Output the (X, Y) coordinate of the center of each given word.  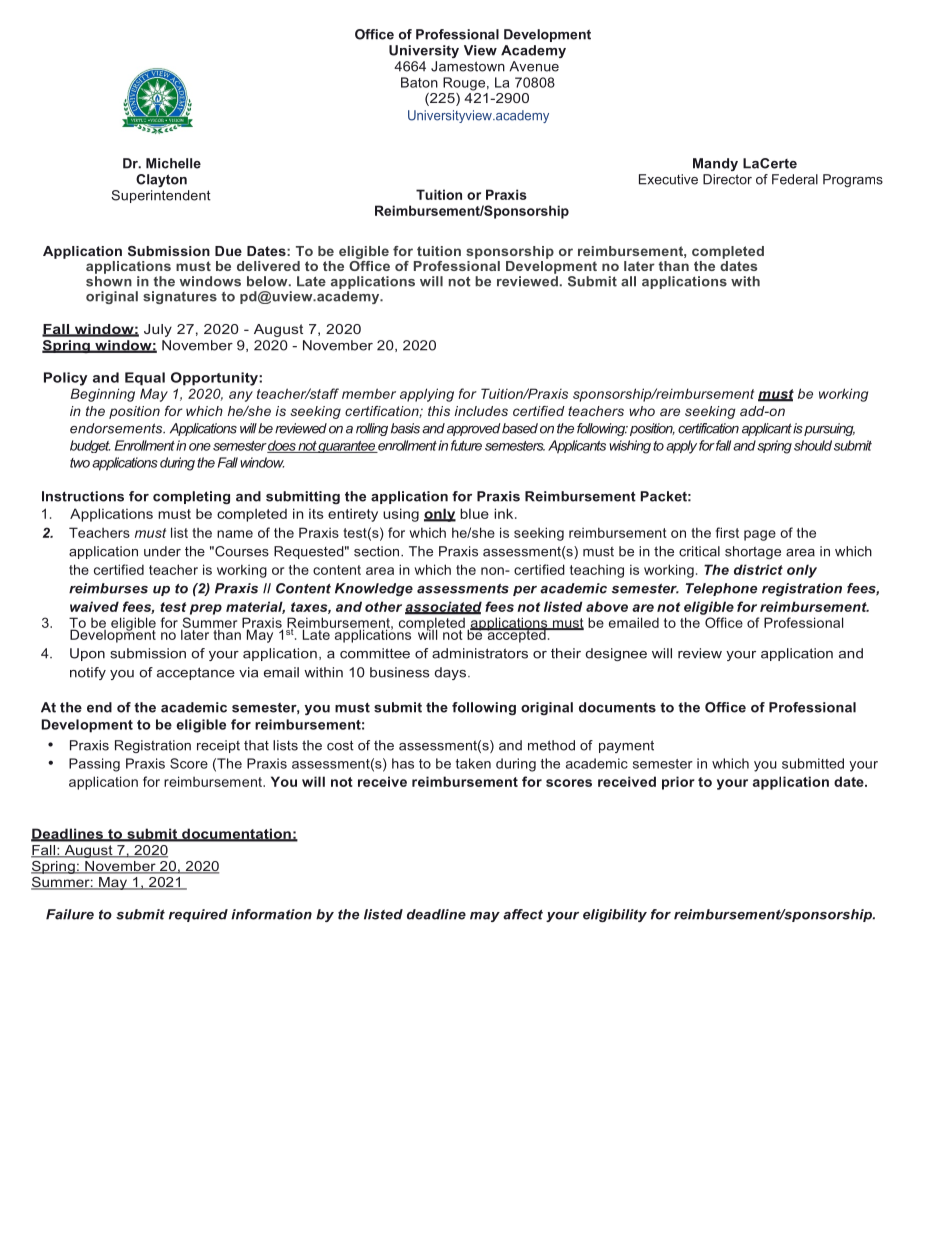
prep (206, 609)
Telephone (721, 589)
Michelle (173, 163)
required (198, 915)
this (439, 411)
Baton (419, 82)
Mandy (715, 164)
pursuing (829, 429)
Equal (145, 379)
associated (443, 607)
